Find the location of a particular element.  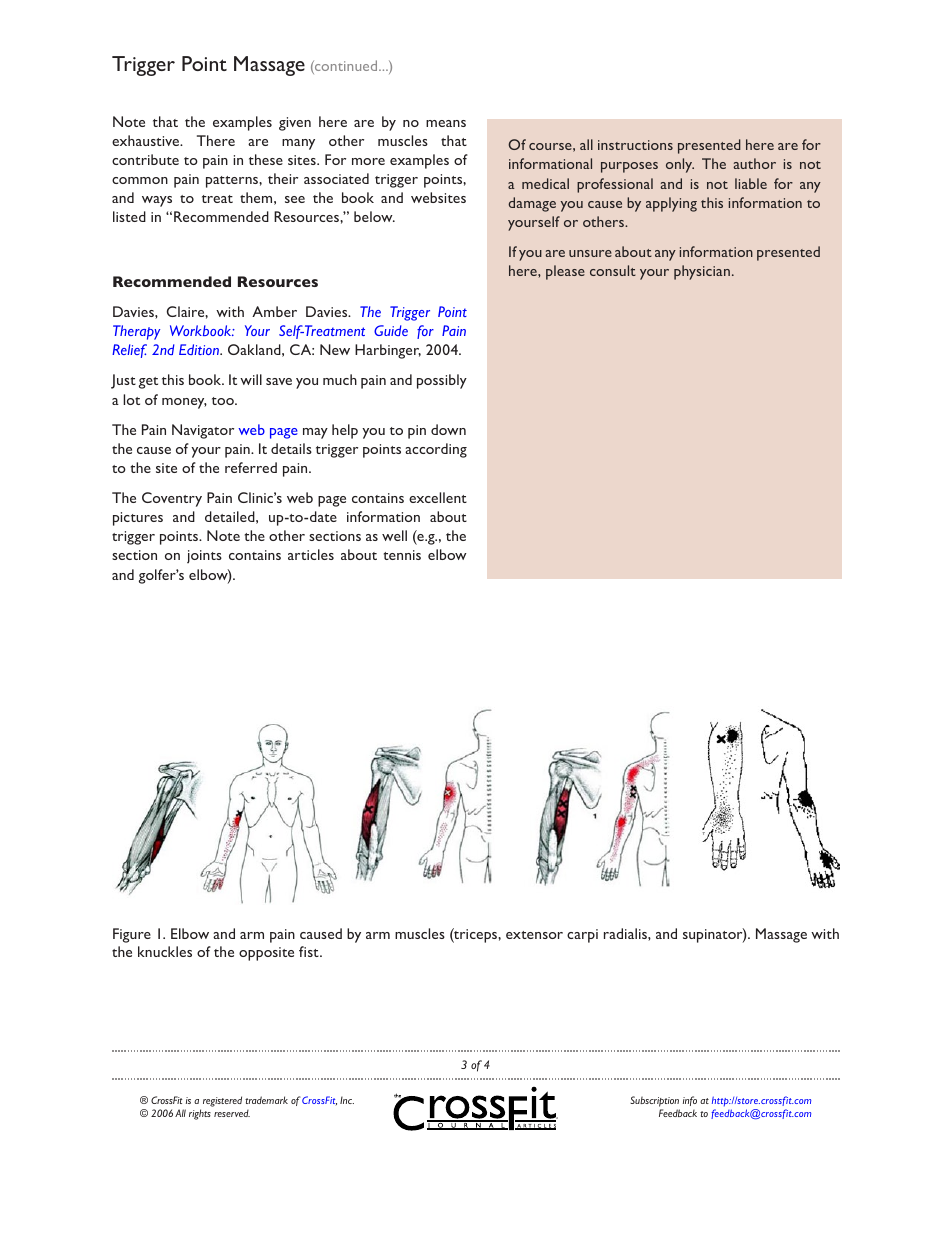

registered is located at coordinates (222, 1101).
